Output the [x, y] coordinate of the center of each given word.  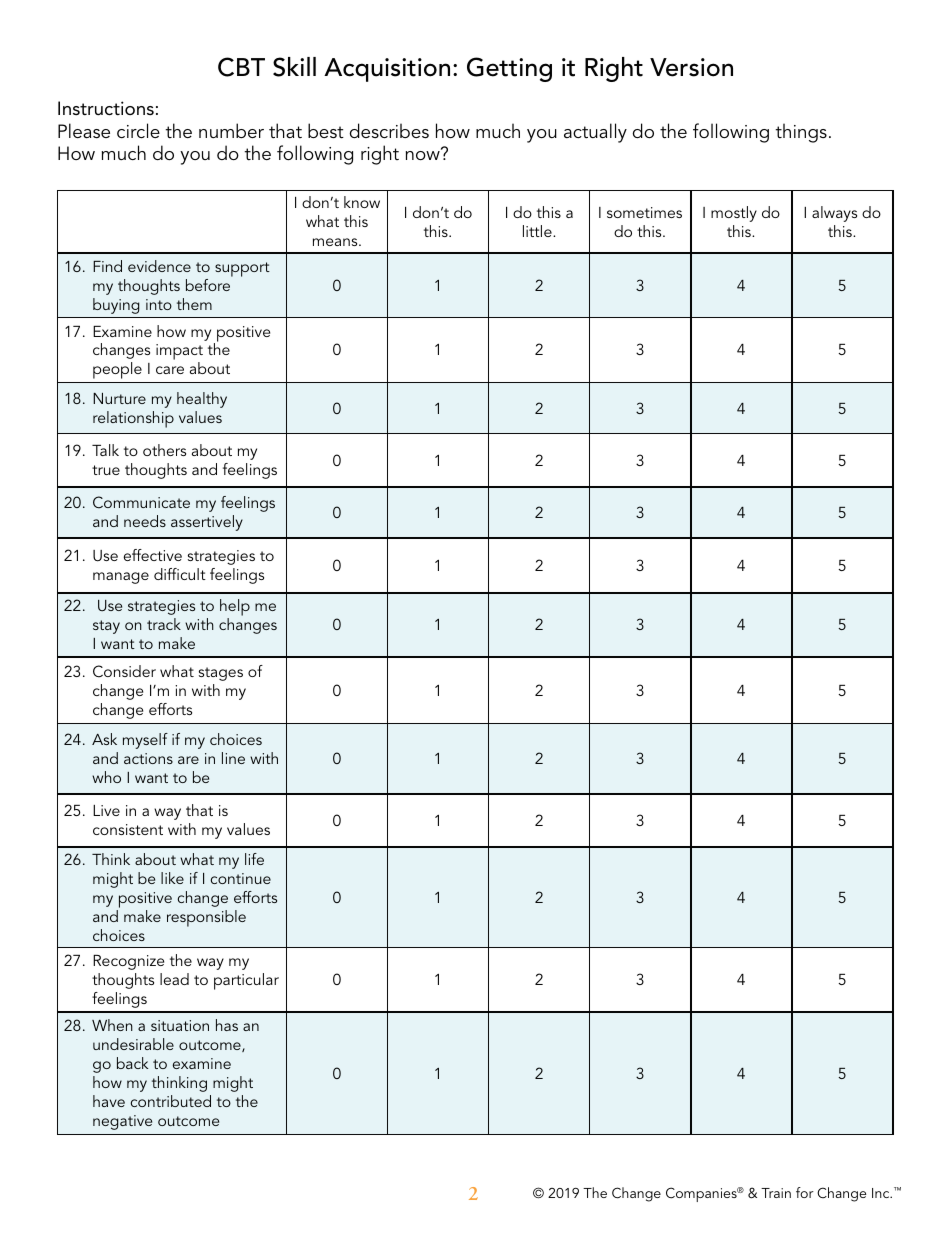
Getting [509, 69]
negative [122, 1122]
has [227, 1025]
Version [691, 67]
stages [221, 674]
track [164, 624]
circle [138, 130]
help [235, 609]
